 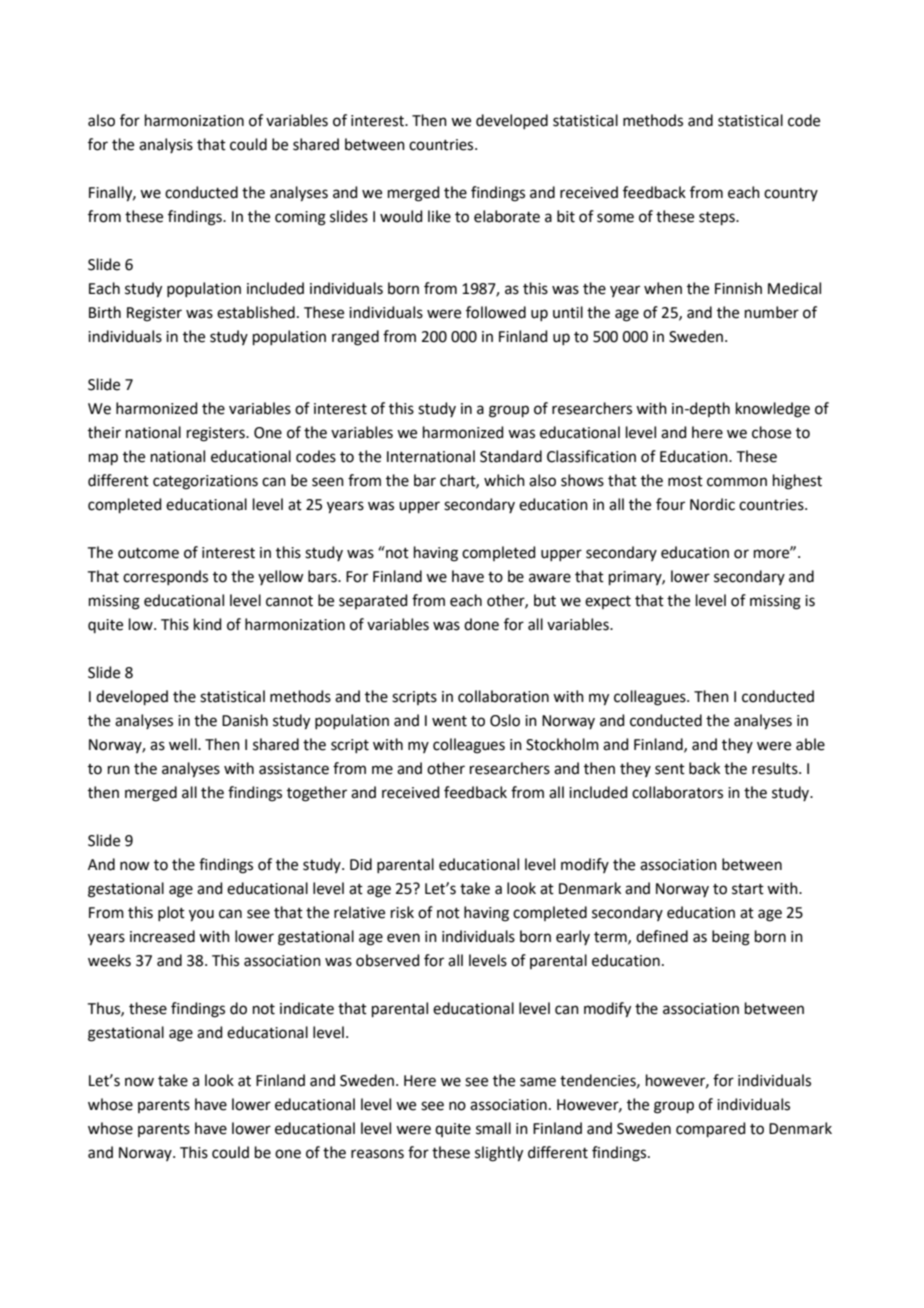 What do you see at coordinates (481, 624) in the screenshot?
I see `done` at bounding box center [481, 624].
